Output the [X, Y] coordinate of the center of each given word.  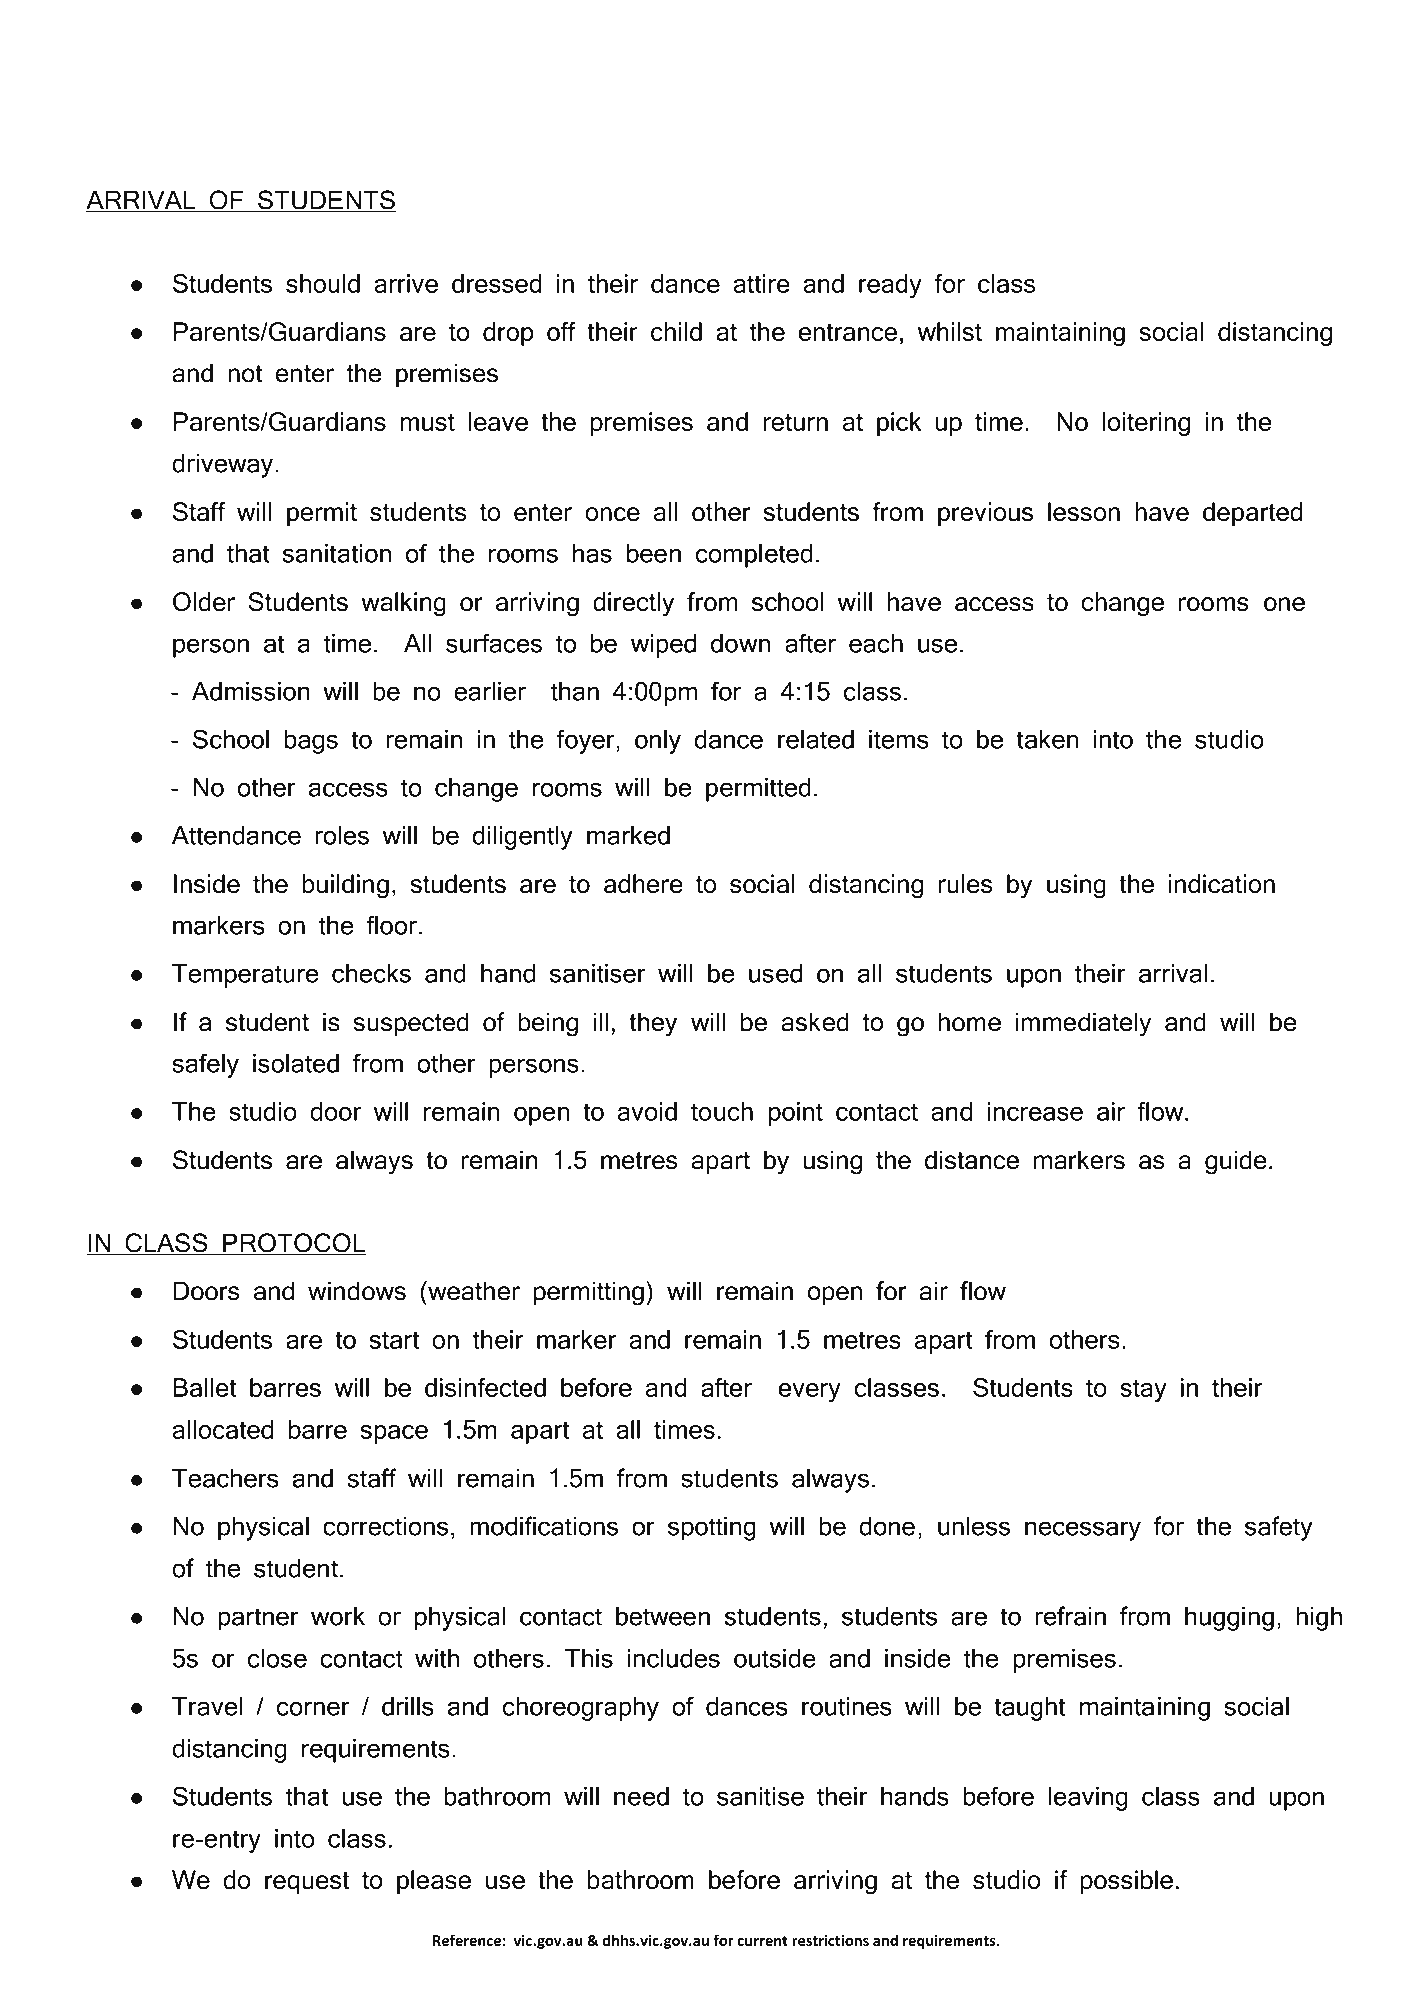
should [323, 283]
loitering [1146, 424]
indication [1222, 883]
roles [342, 835]
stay [1143, 1391]
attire [761, 283]
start [394, 1340]
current [762, 1941]
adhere [643, 883]
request [307, 1883]
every [809, 1392]
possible [1127, 1882]
